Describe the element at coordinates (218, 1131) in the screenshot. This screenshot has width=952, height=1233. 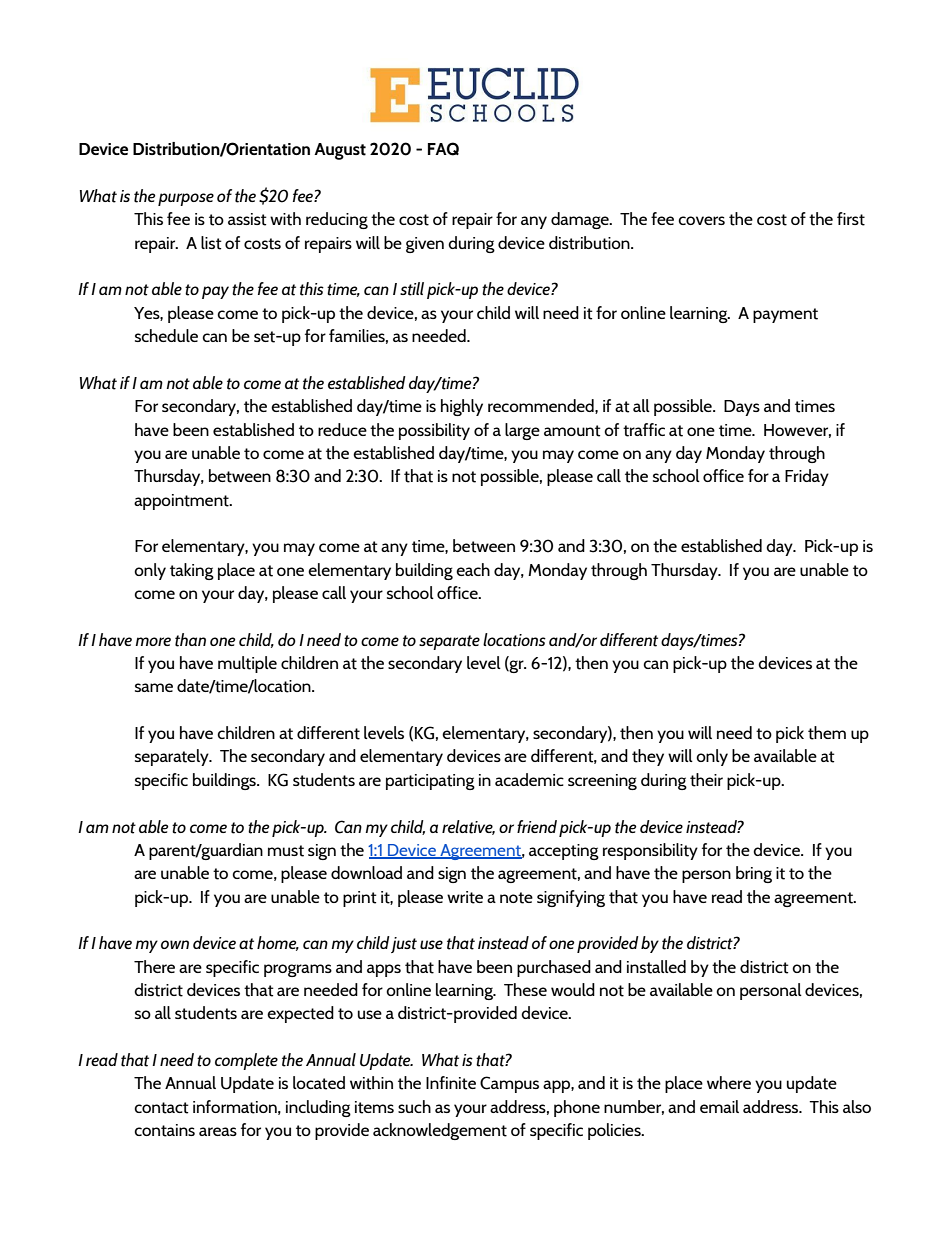
I see `areas` at that location.
